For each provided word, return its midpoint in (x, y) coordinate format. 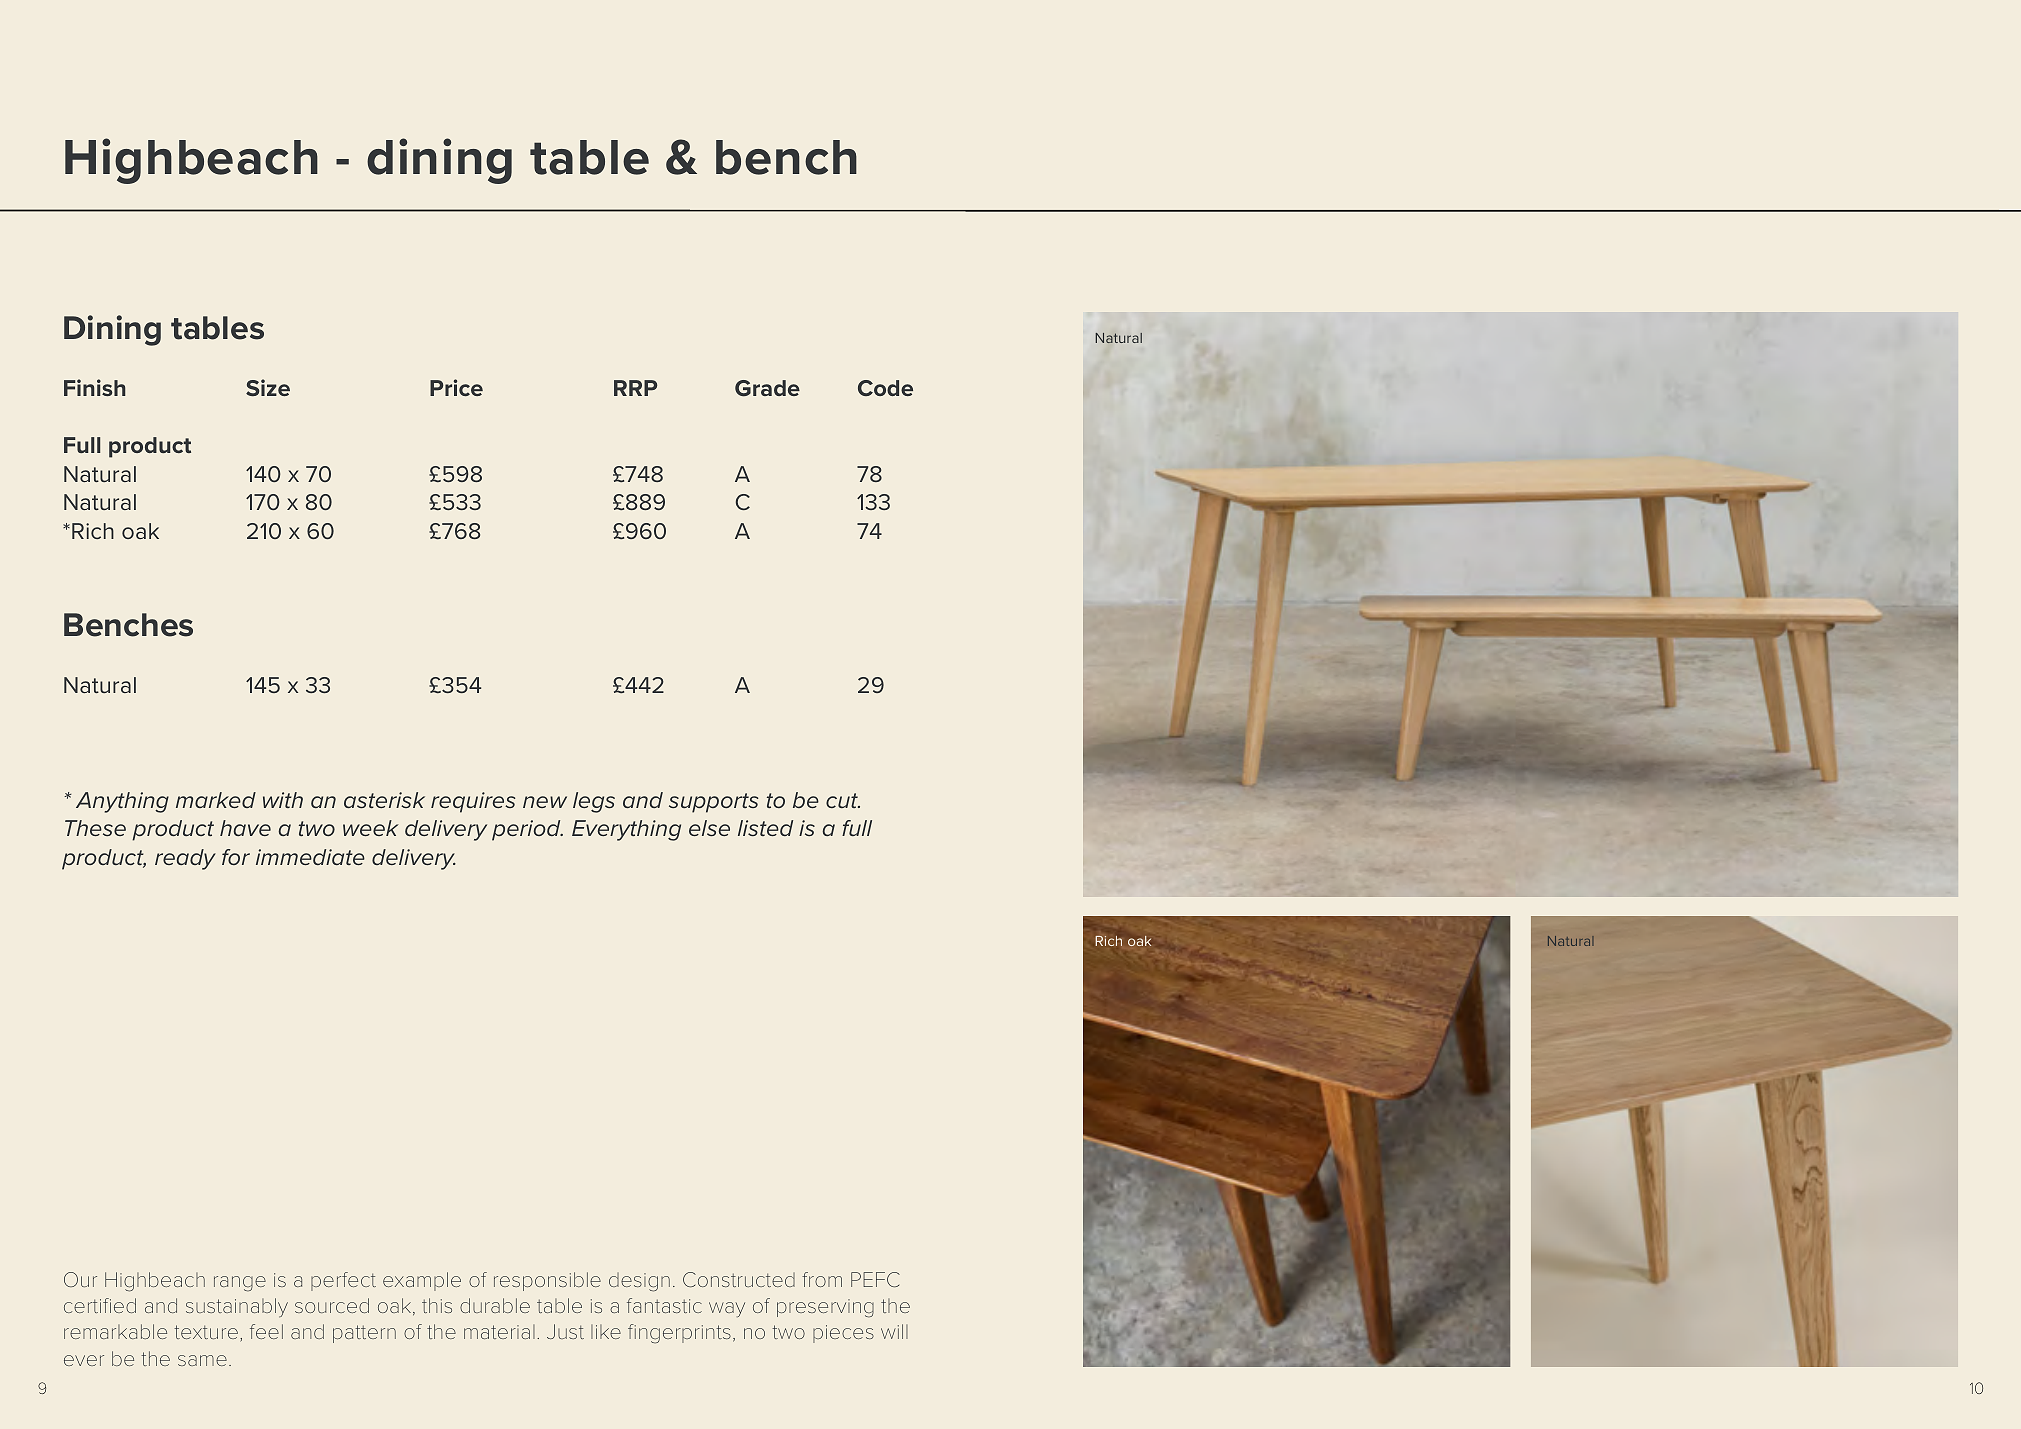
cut (843, 800)
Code (885, 388)
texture (206, 1332)
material (499, 1332)
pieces (843, 1334)
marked (216, 800)
